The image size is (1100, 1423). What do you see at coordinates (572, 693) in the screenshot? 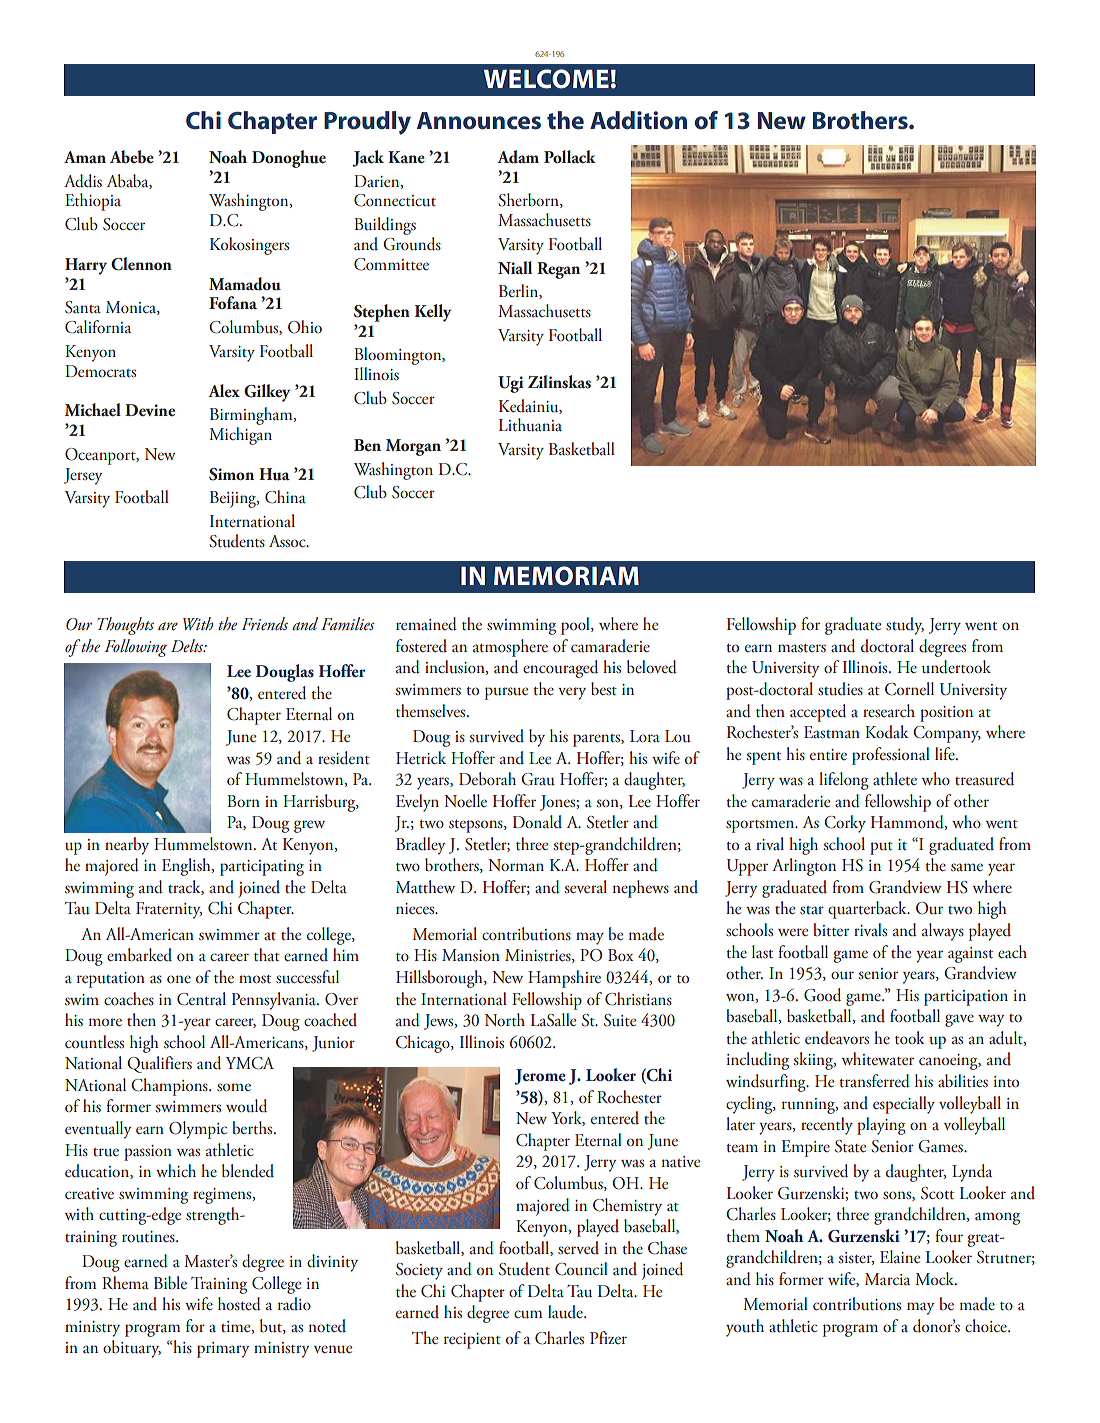
I see `very` at bounding box center [572, 693].
